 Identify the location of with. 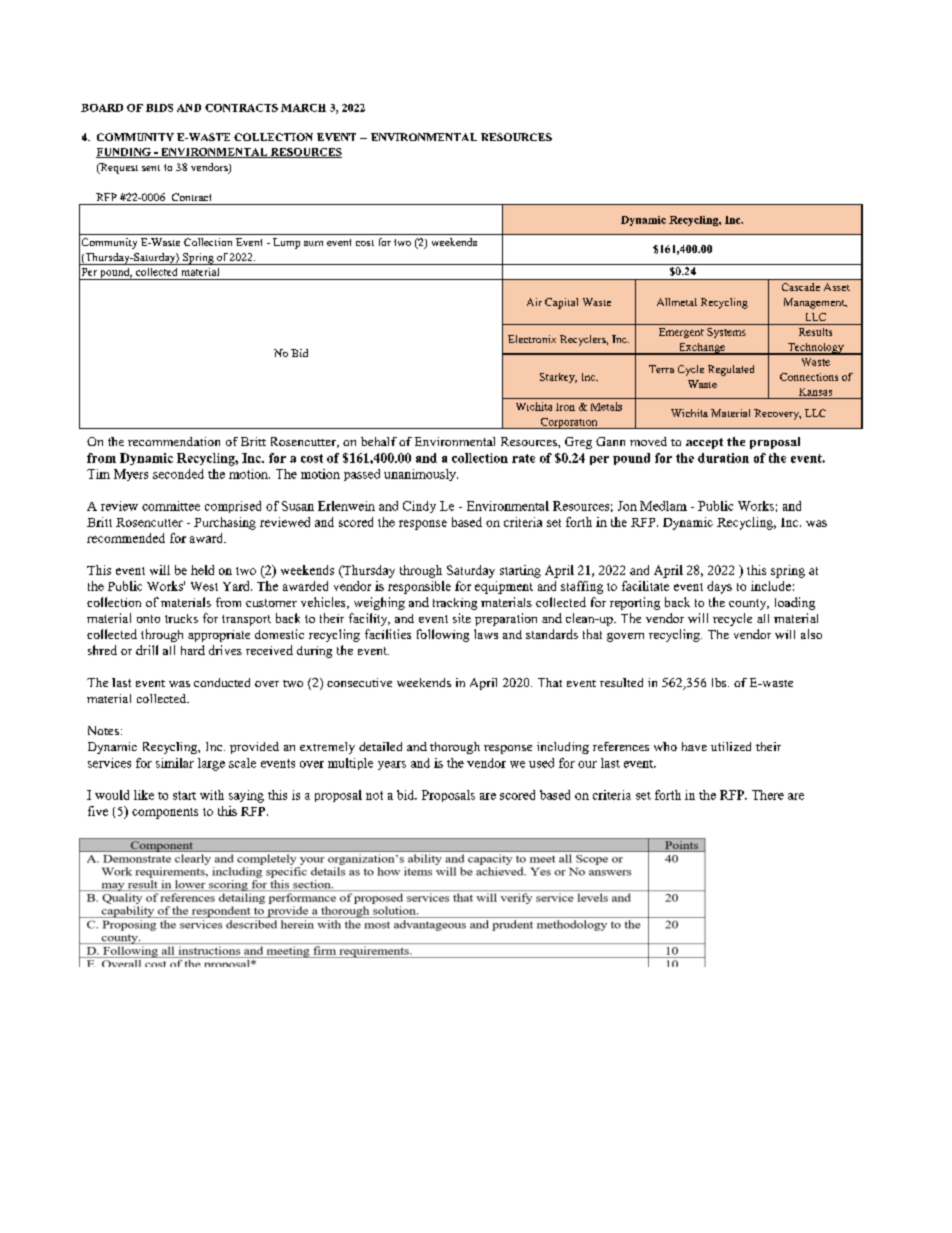
(212, 795).
